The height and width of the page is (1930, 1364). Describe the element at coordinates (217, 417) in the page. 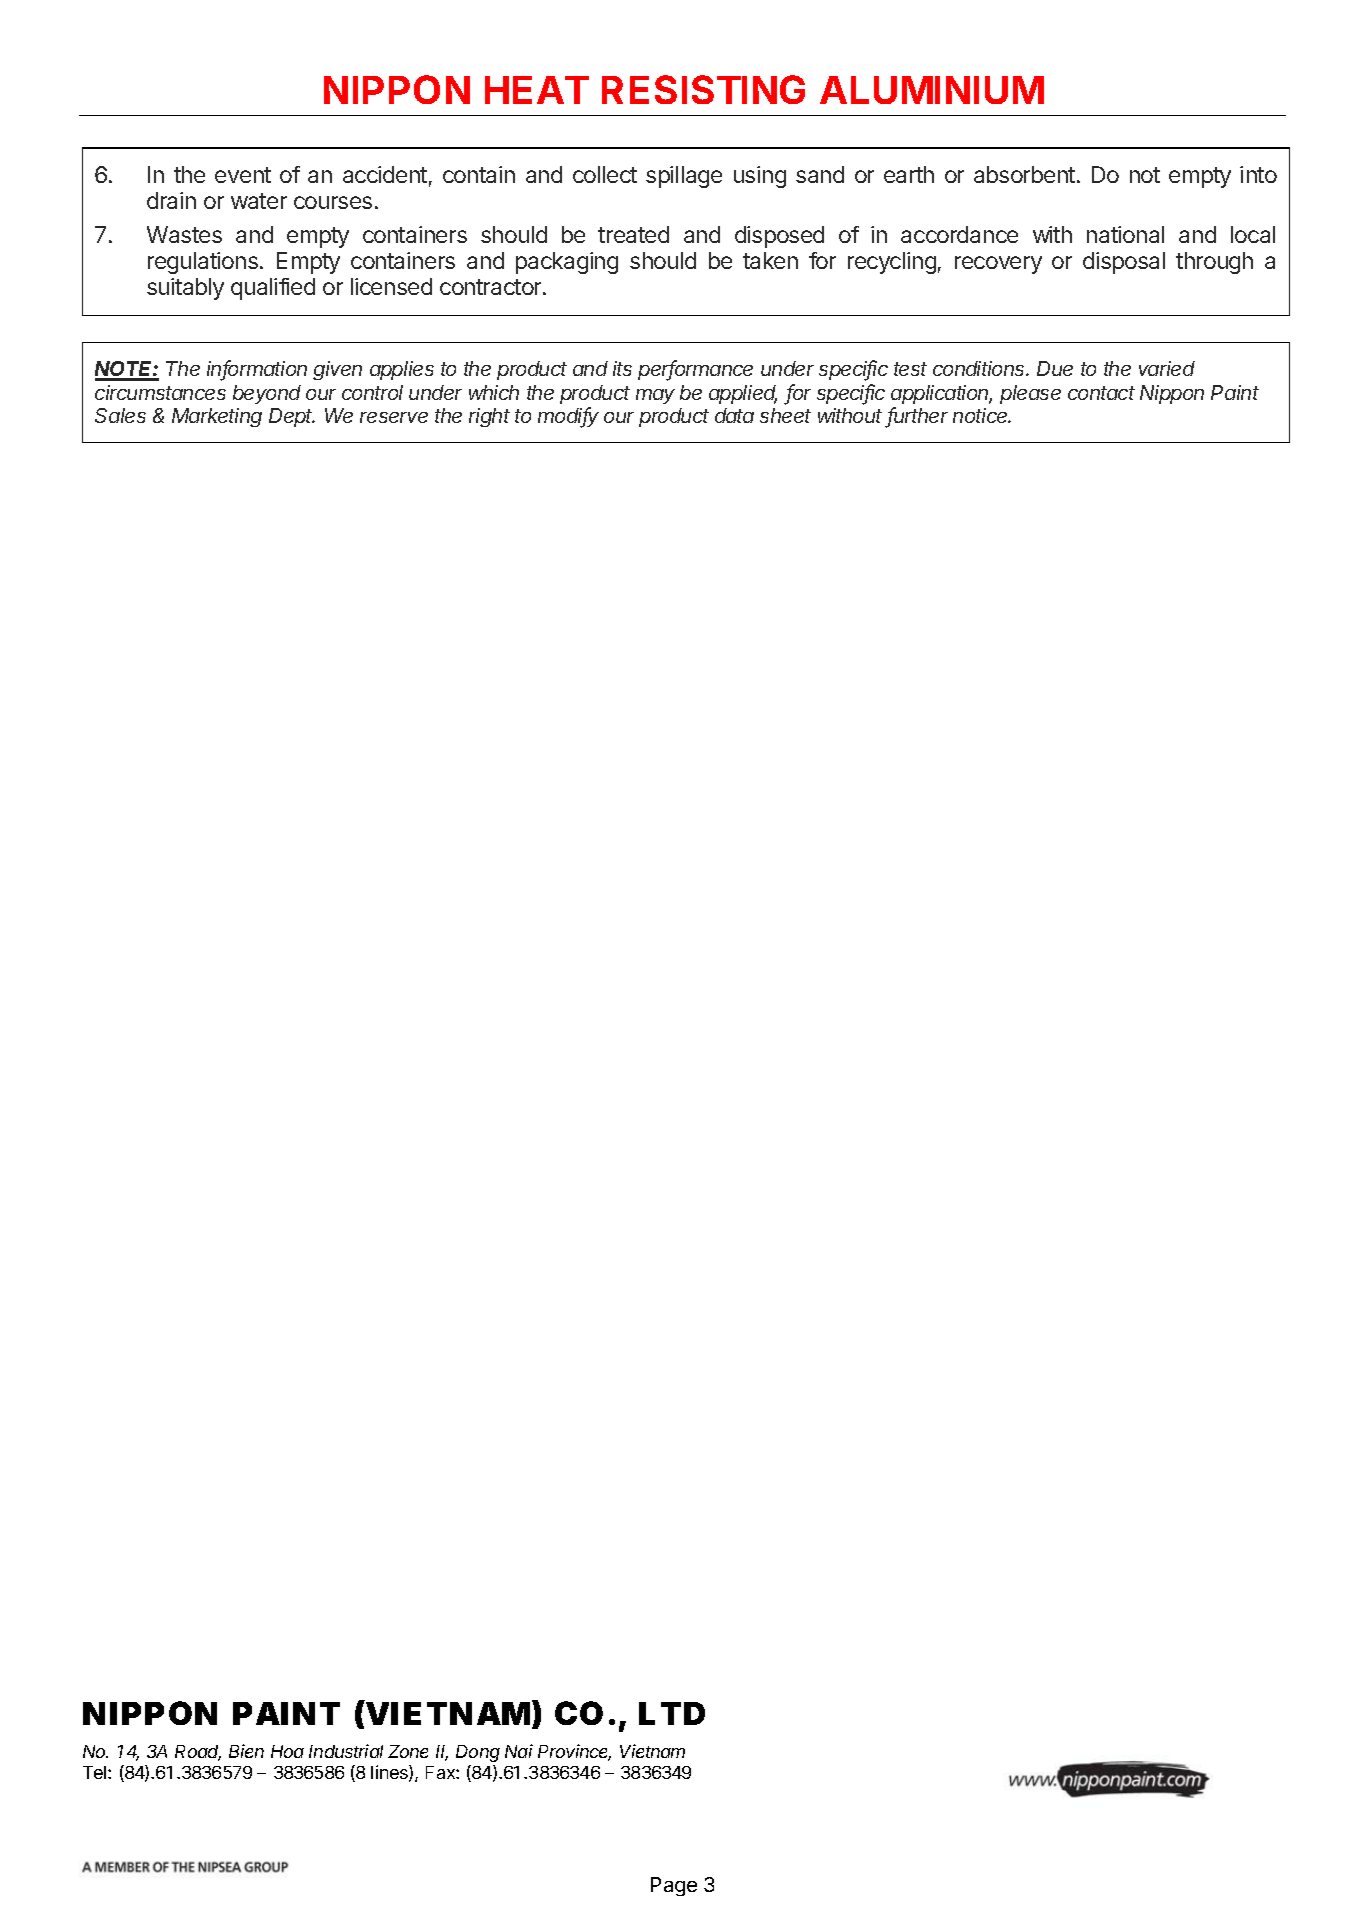

I see `Marketing` at that location.
